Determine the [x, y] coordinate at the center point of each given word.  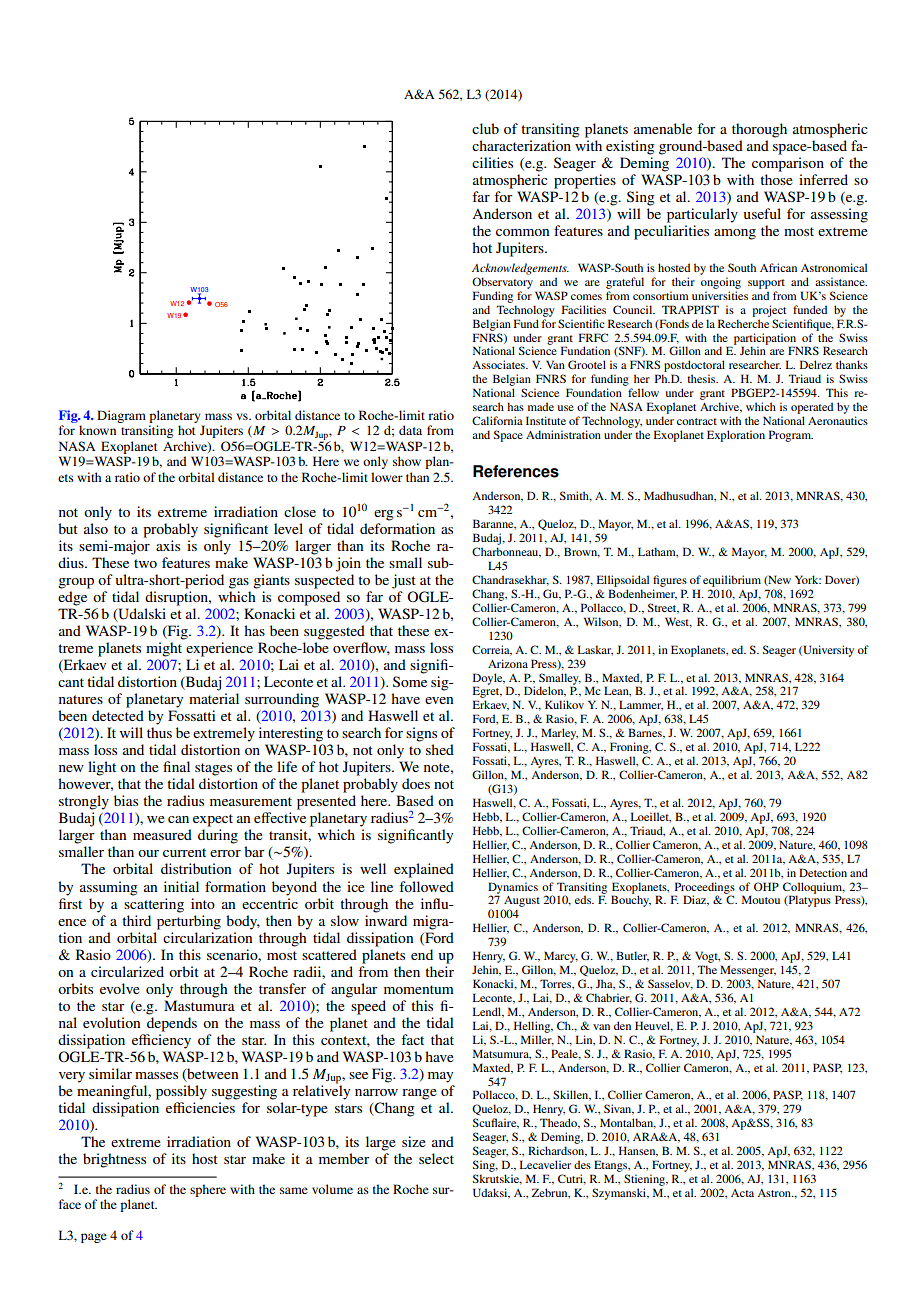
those [776, 179]
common [522, 232]
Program [791, 436]
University [827, 651]
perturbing [189, 922]
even [439, 700]
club [485, 128]
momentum [419, 989]
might [164, 649]
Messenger [748, 971]
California [497, 420]
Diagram [121, 416]
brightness [114, 1160]
